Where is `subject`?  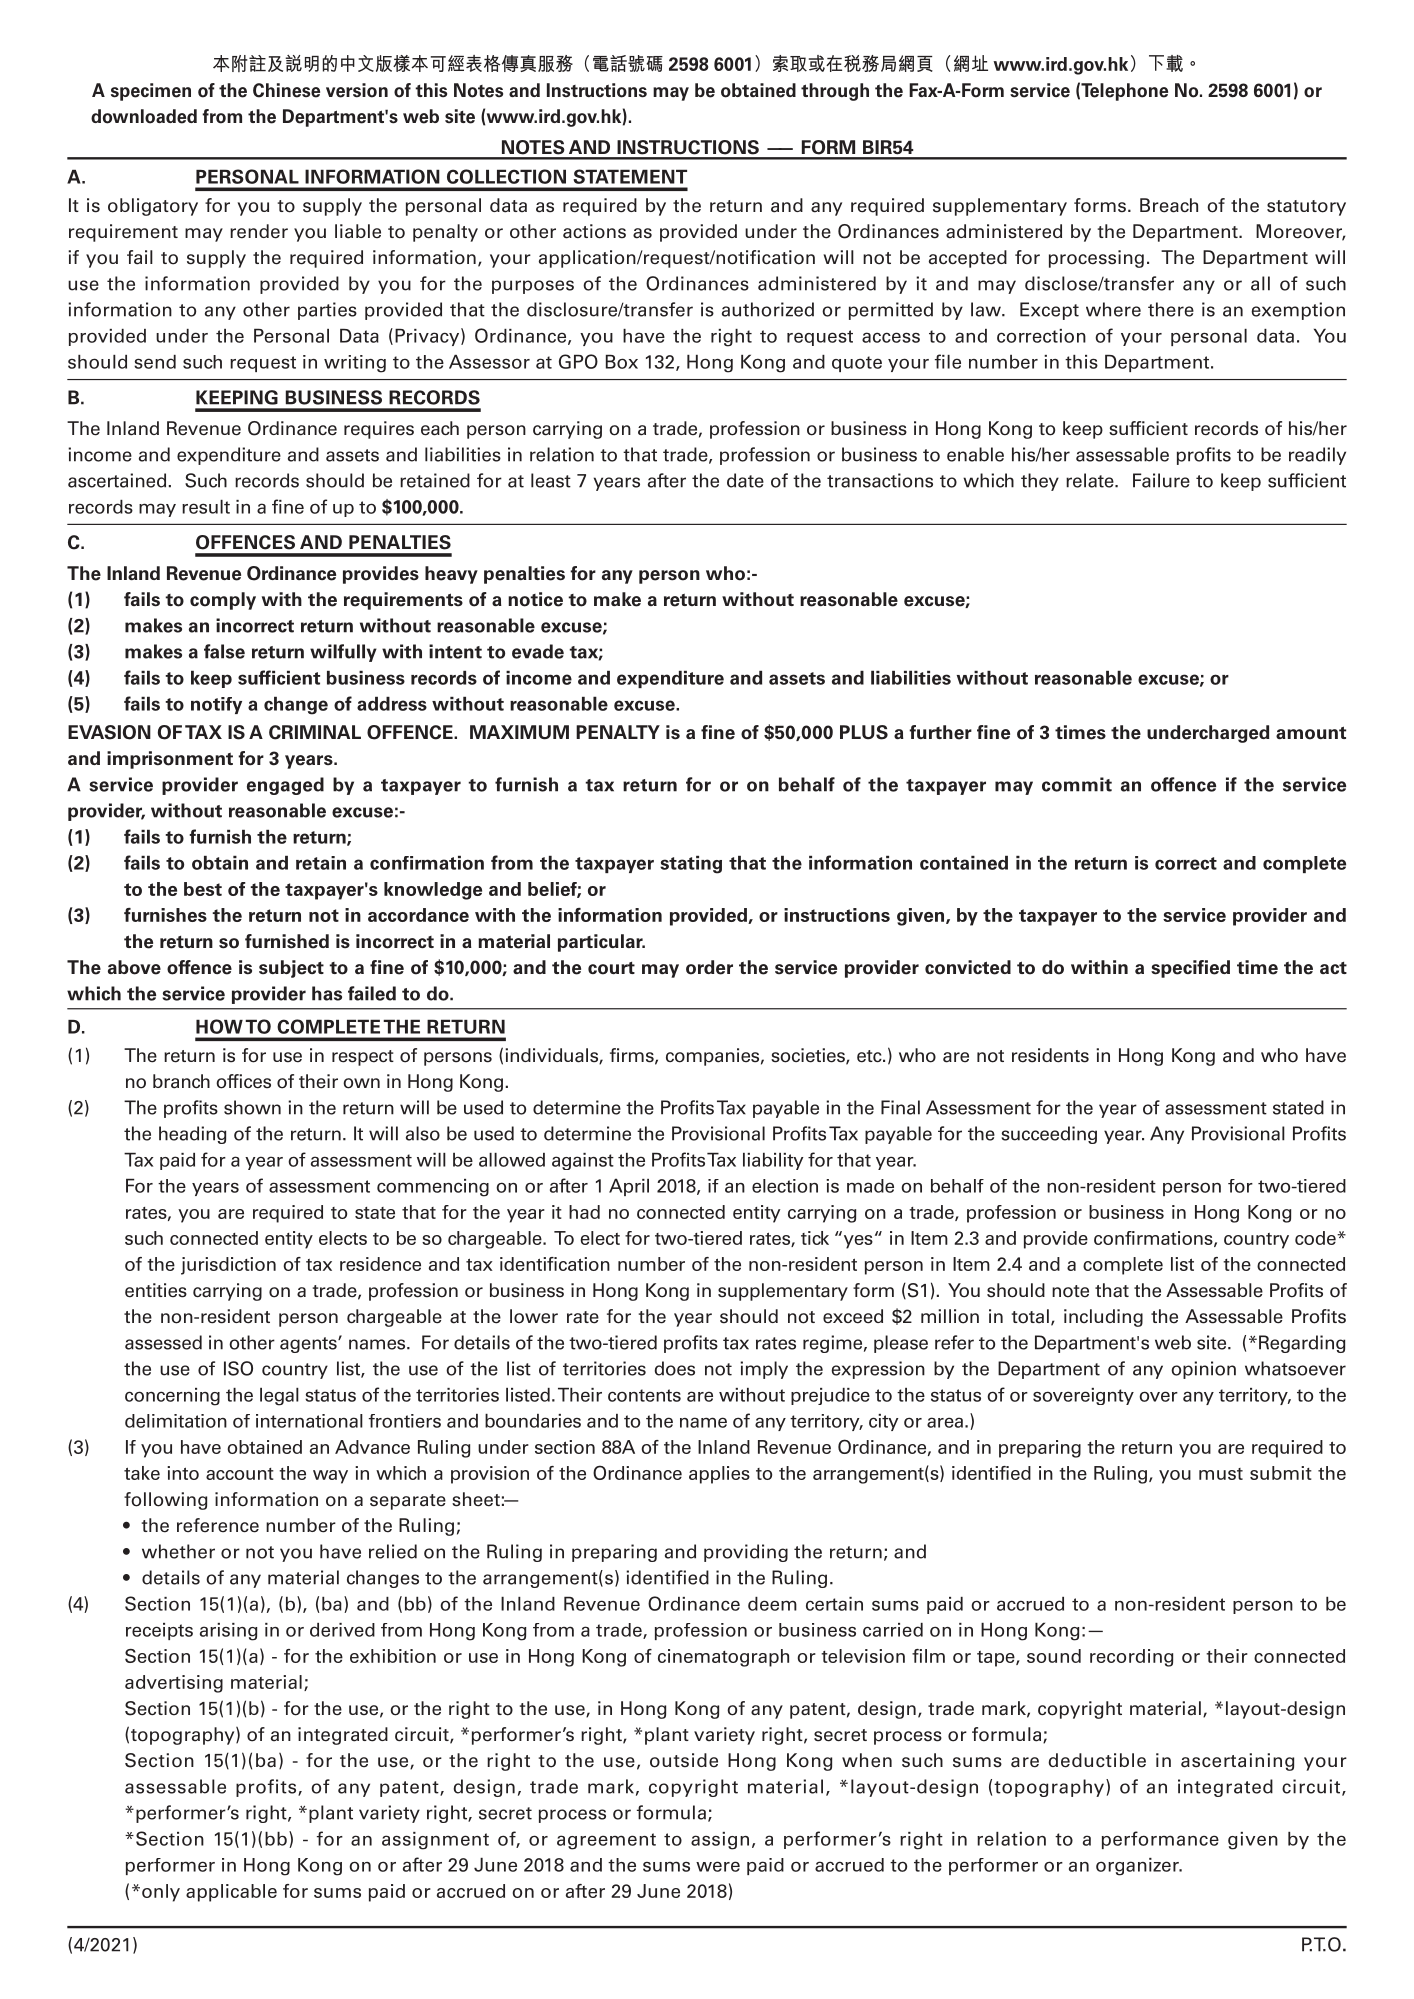 subject is located at coordinates (291, 969).
